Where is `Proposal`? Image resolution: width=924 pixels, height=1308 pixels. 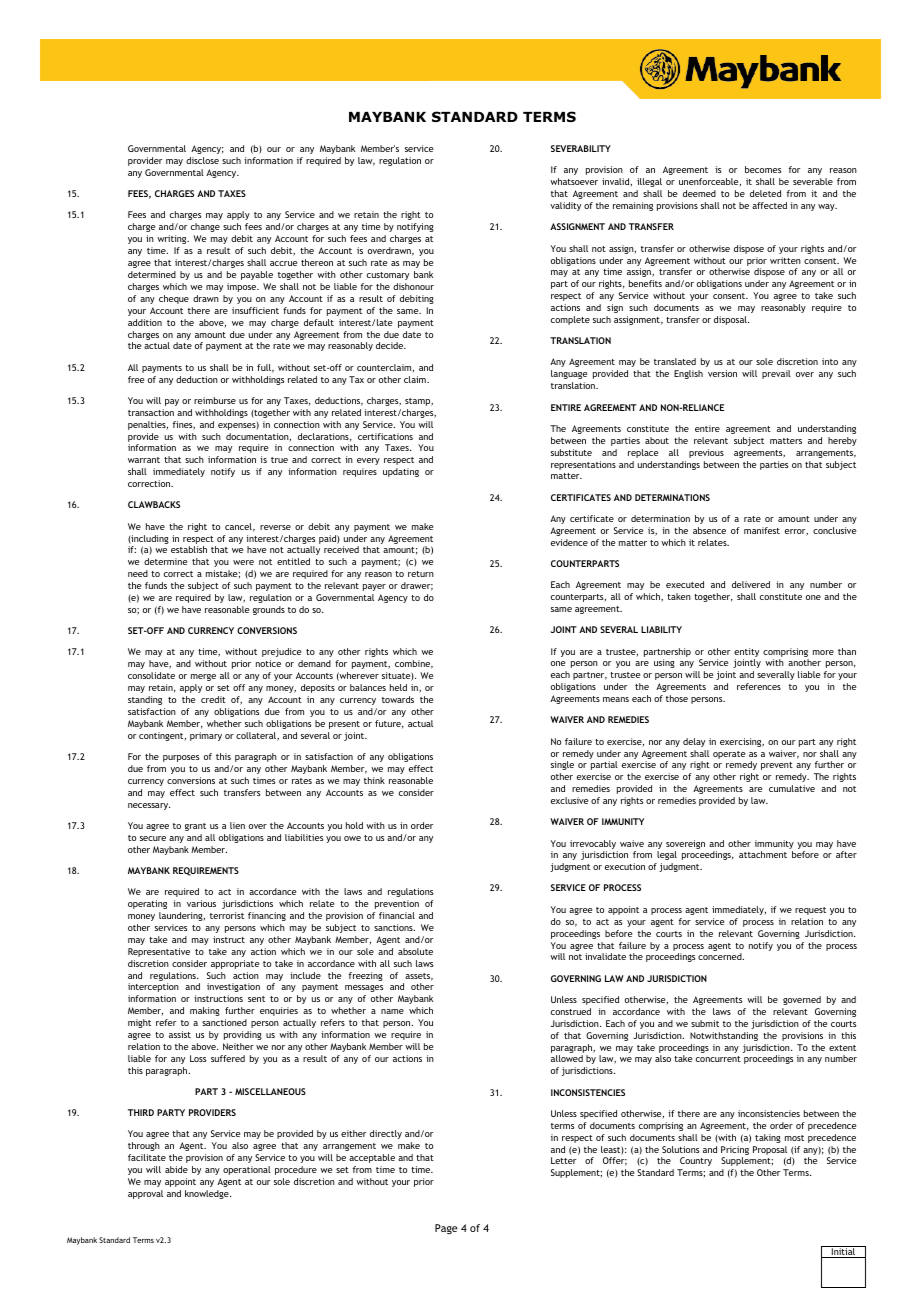
Proposal is located at coordinates (770, 1150).
